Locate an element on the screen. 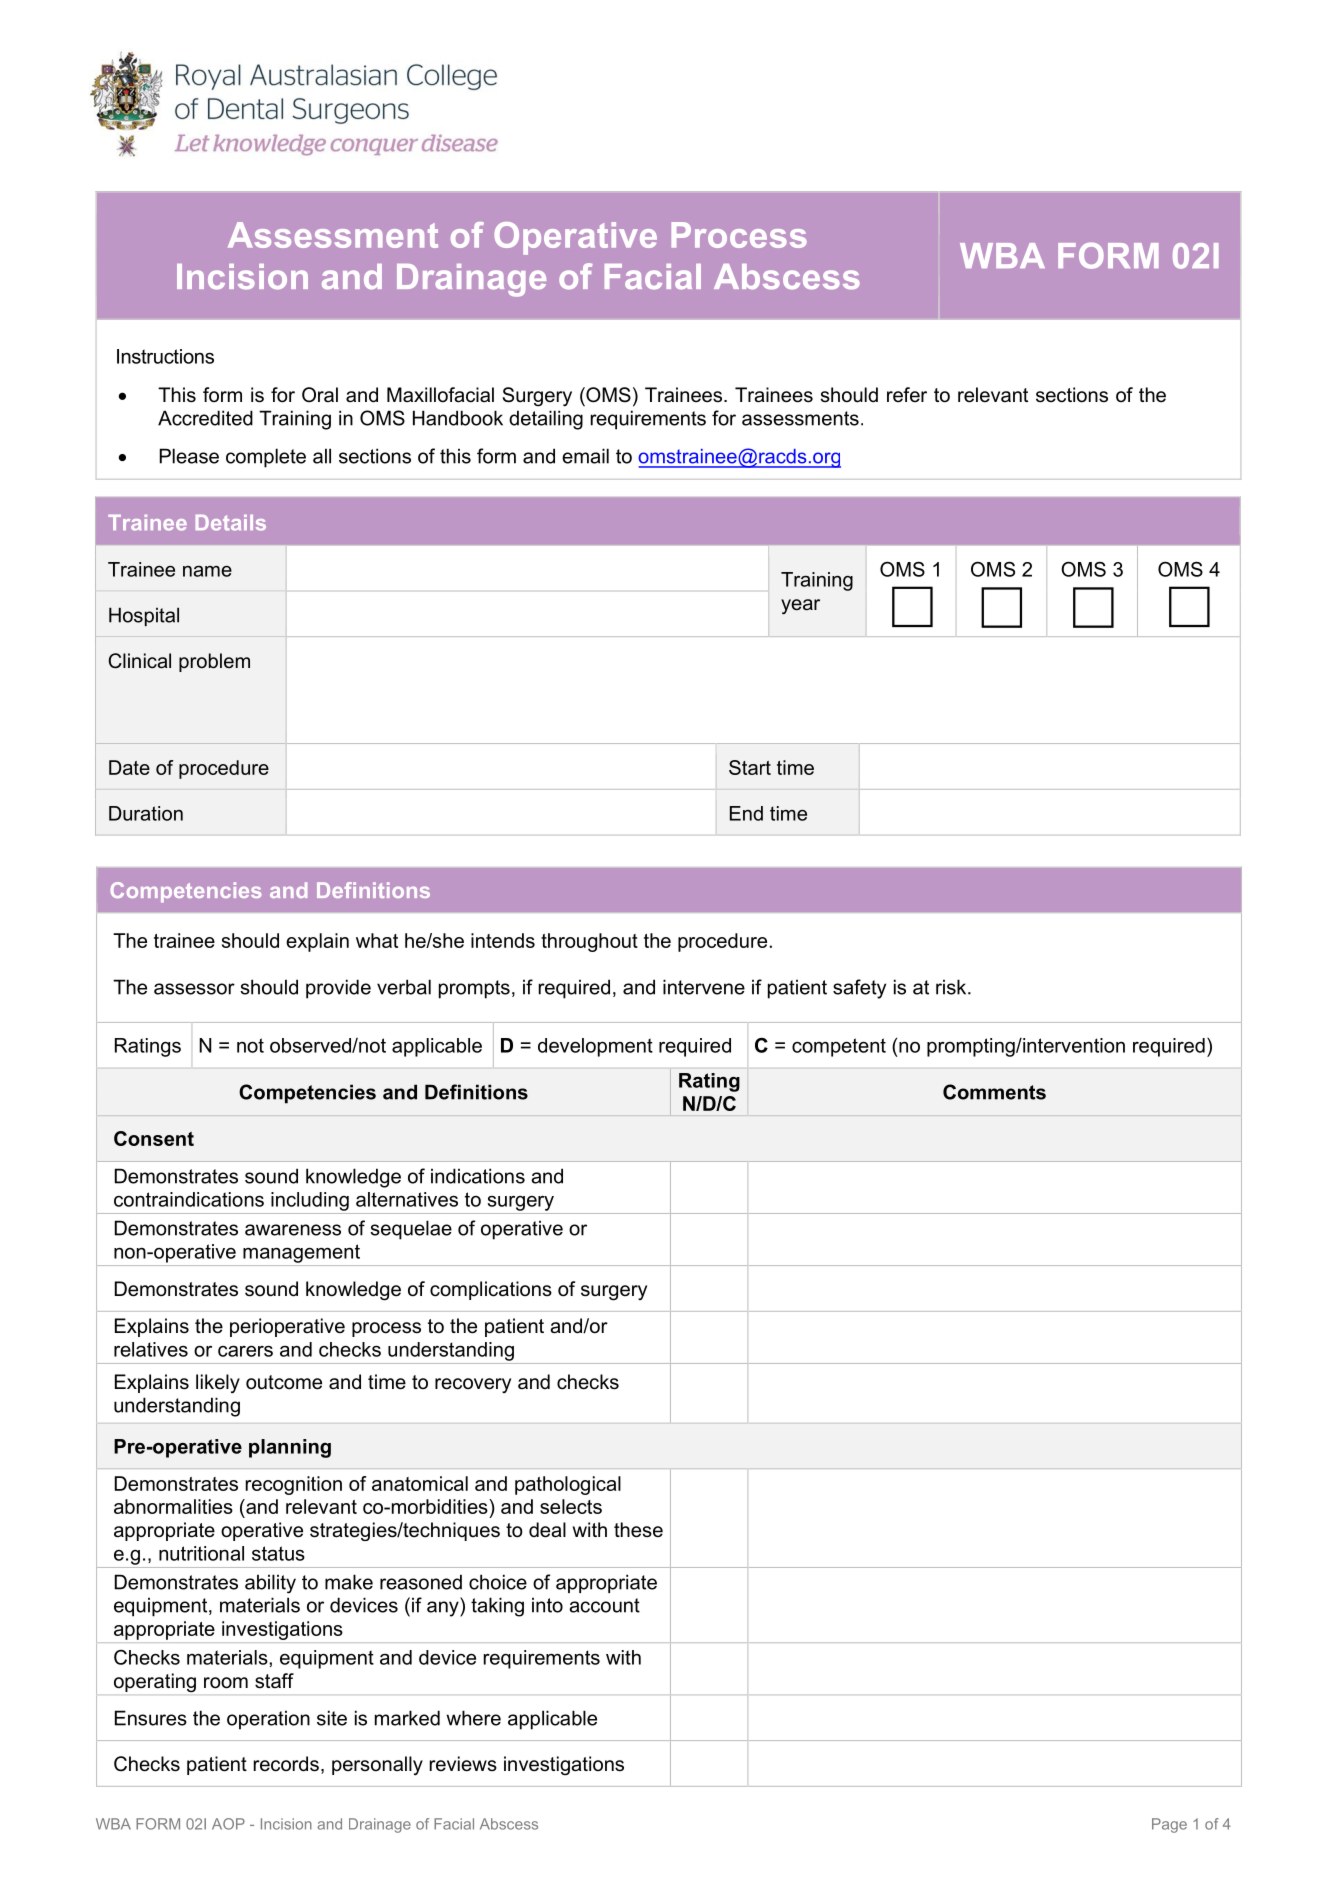  Comments is located at coordinates (994, 1092).
